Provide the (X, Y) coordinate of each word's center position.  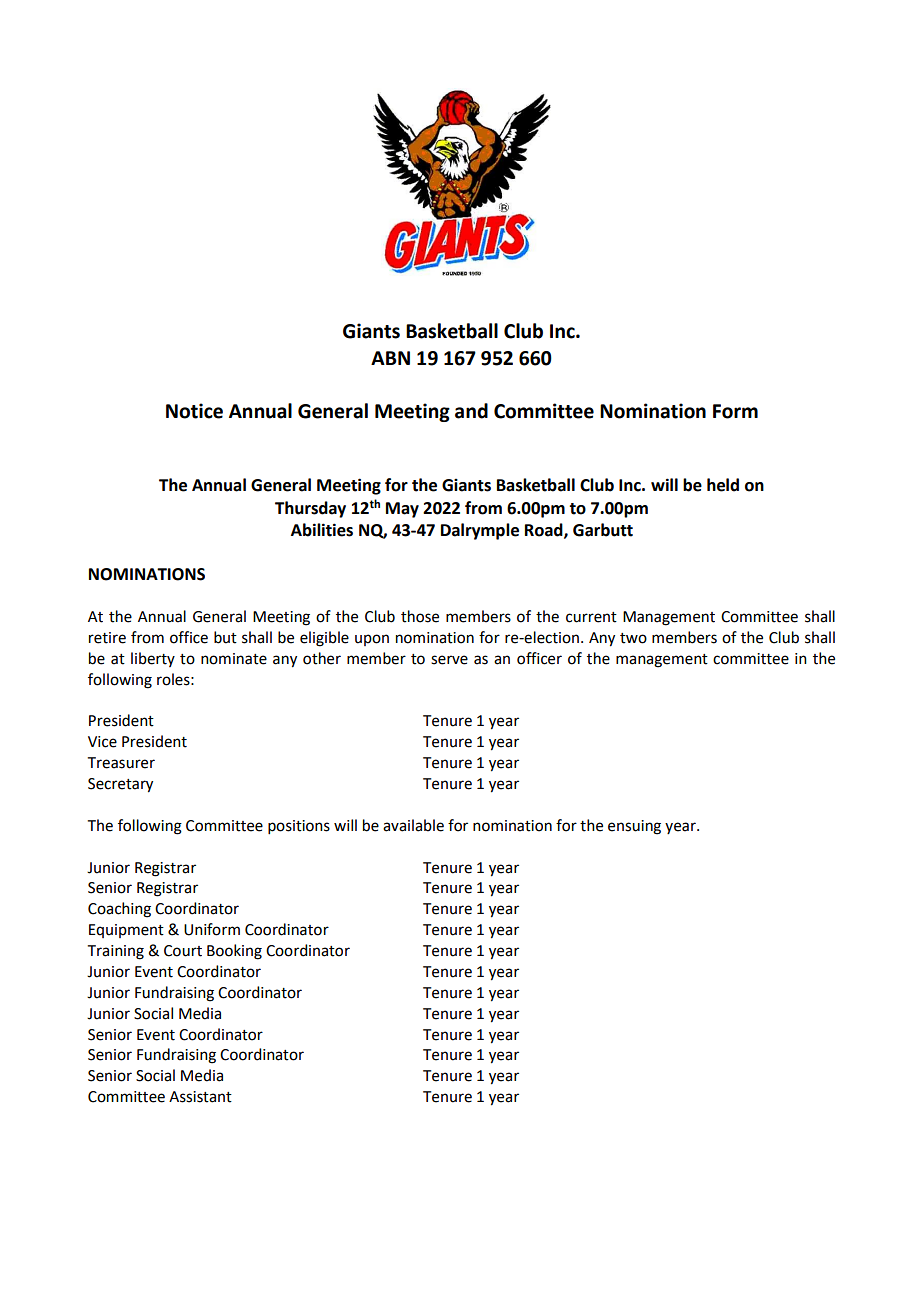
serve (449, 660)
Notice (194, 411)
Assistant (200, 1097)
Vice (102, 742)
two (633, 638)
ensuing (634, 827)
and (471, 411)
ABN (390, 358)
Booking (234, 952)
